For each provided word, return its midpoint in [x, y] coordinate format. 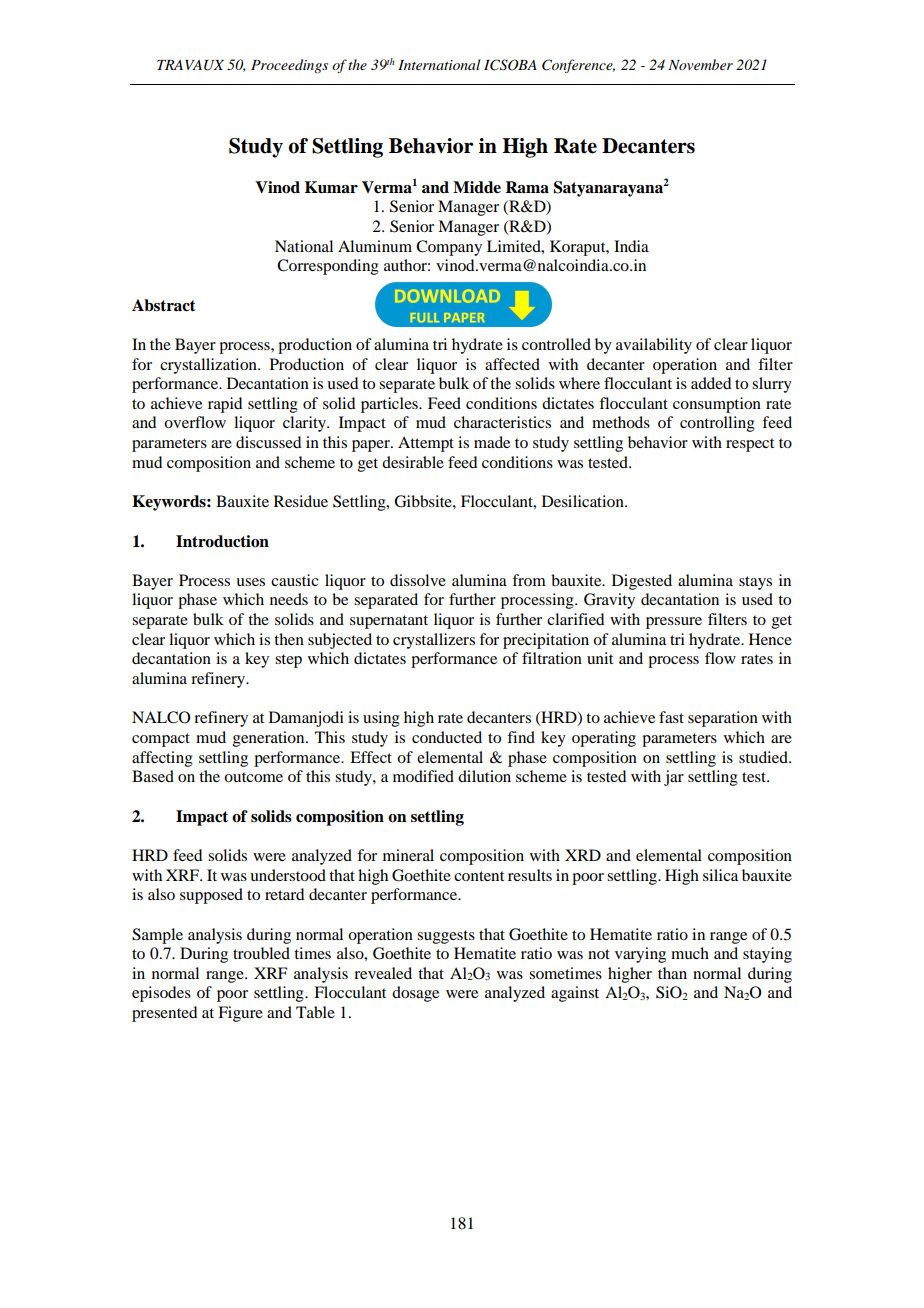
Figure [240, 1014]
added [711, 383]
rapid [225, 405]
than [672, 973]
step [288, 661]
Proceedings [289, 66]
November [700, 64]
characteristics [502, 422]
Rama [527, 187]
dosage [415, 994]
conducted [447, 737]
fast [671, 717]
